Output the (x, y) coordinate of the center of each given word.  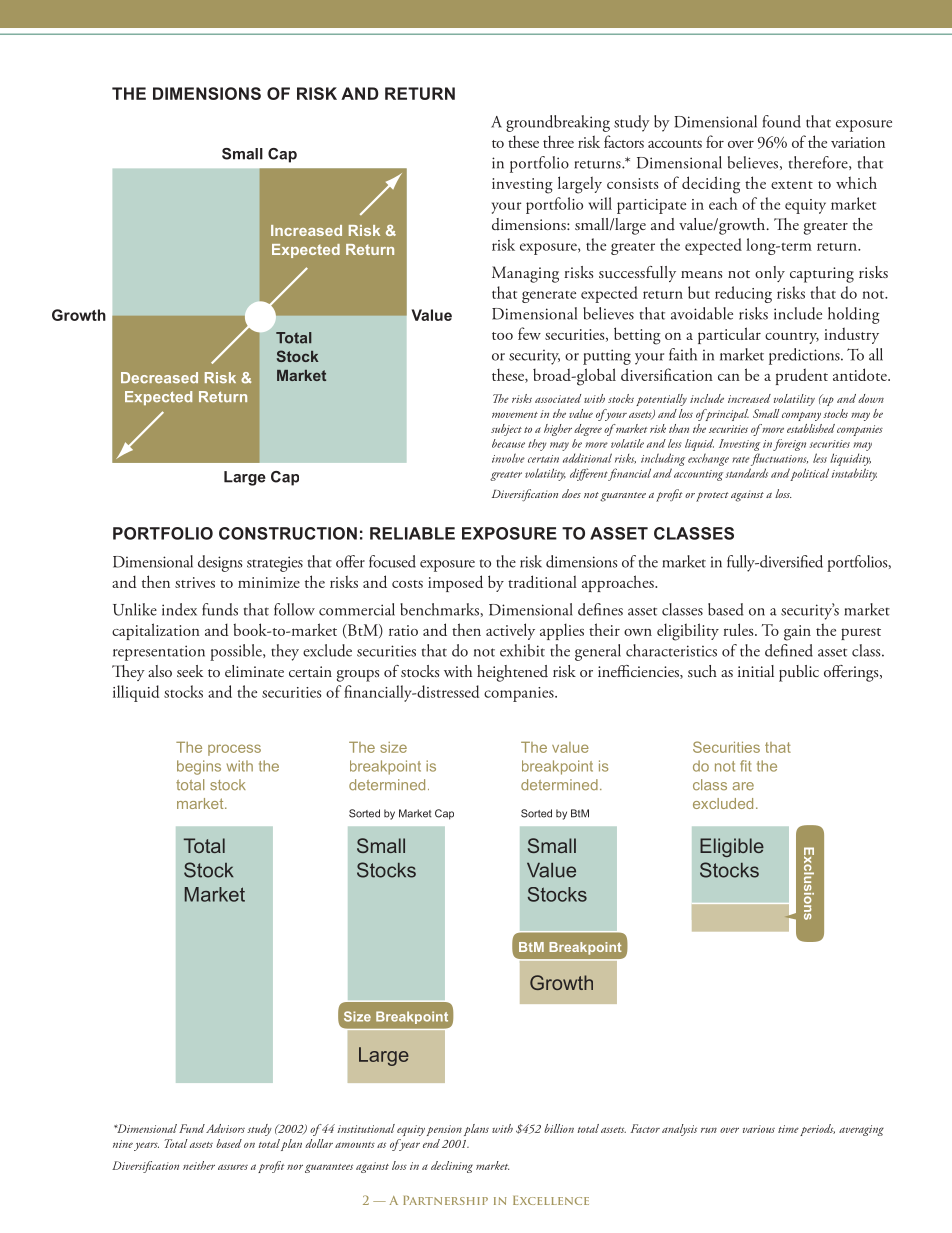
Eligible (732, 847)
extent (792, 185)
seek (190, 671)
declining (452, 1167)
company (801, 416)
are (743, 786)
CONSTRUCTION (288, 533)
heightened (512, 673)
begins (199, 767)
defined (789, 650)
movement (515, 415)
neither (199, 1165)
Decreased (159, 378)
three (558, 142)
